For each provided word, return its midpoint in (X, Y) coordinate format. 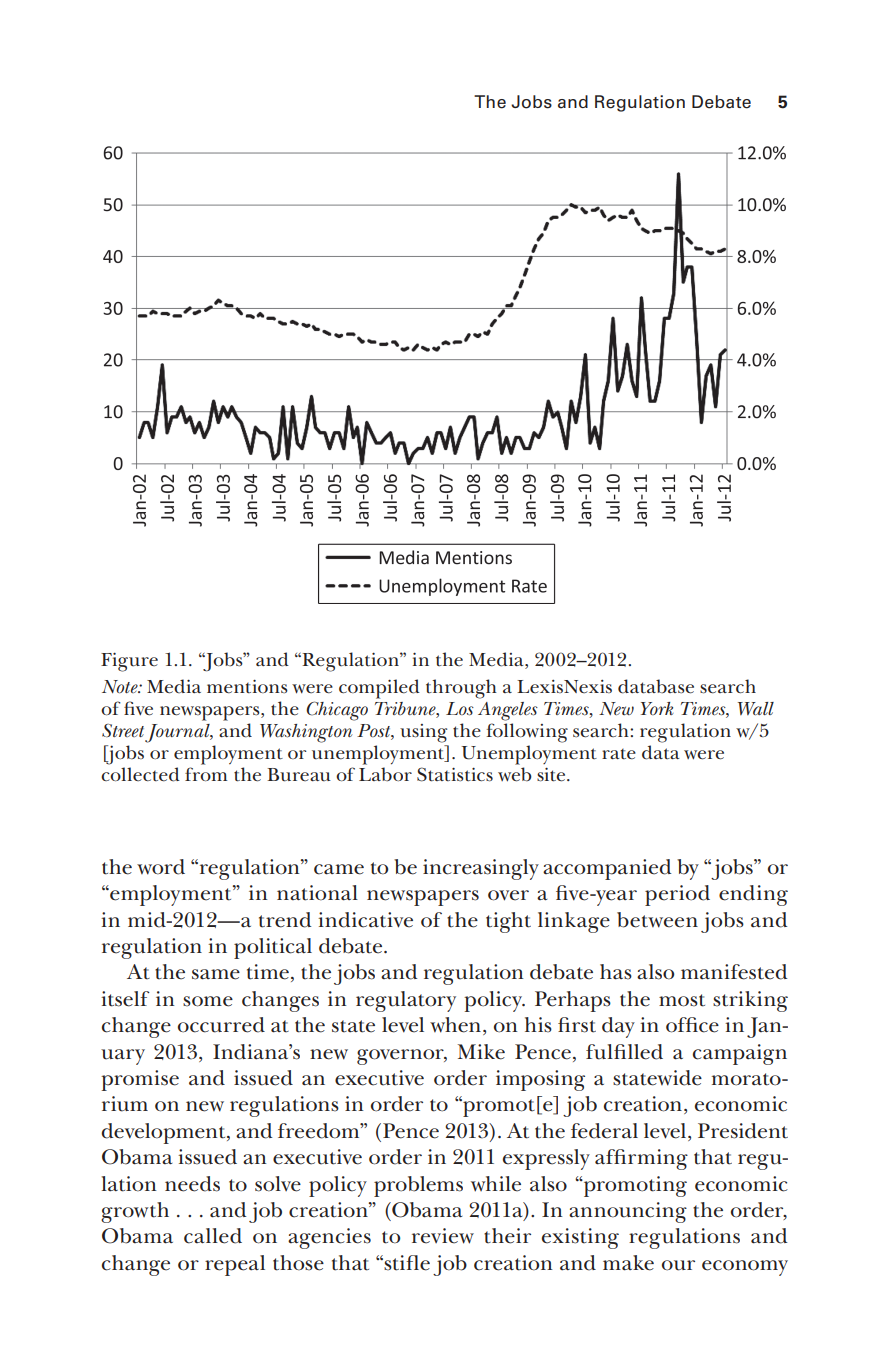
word (161, 867)
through (461, 689)
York (657, 708)
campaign (740, 1054)
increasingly (481, 869)
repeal (235, 1265)
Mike (481, 1052)
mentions (247, 686)
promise (140, 1080)
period (677, 895)
